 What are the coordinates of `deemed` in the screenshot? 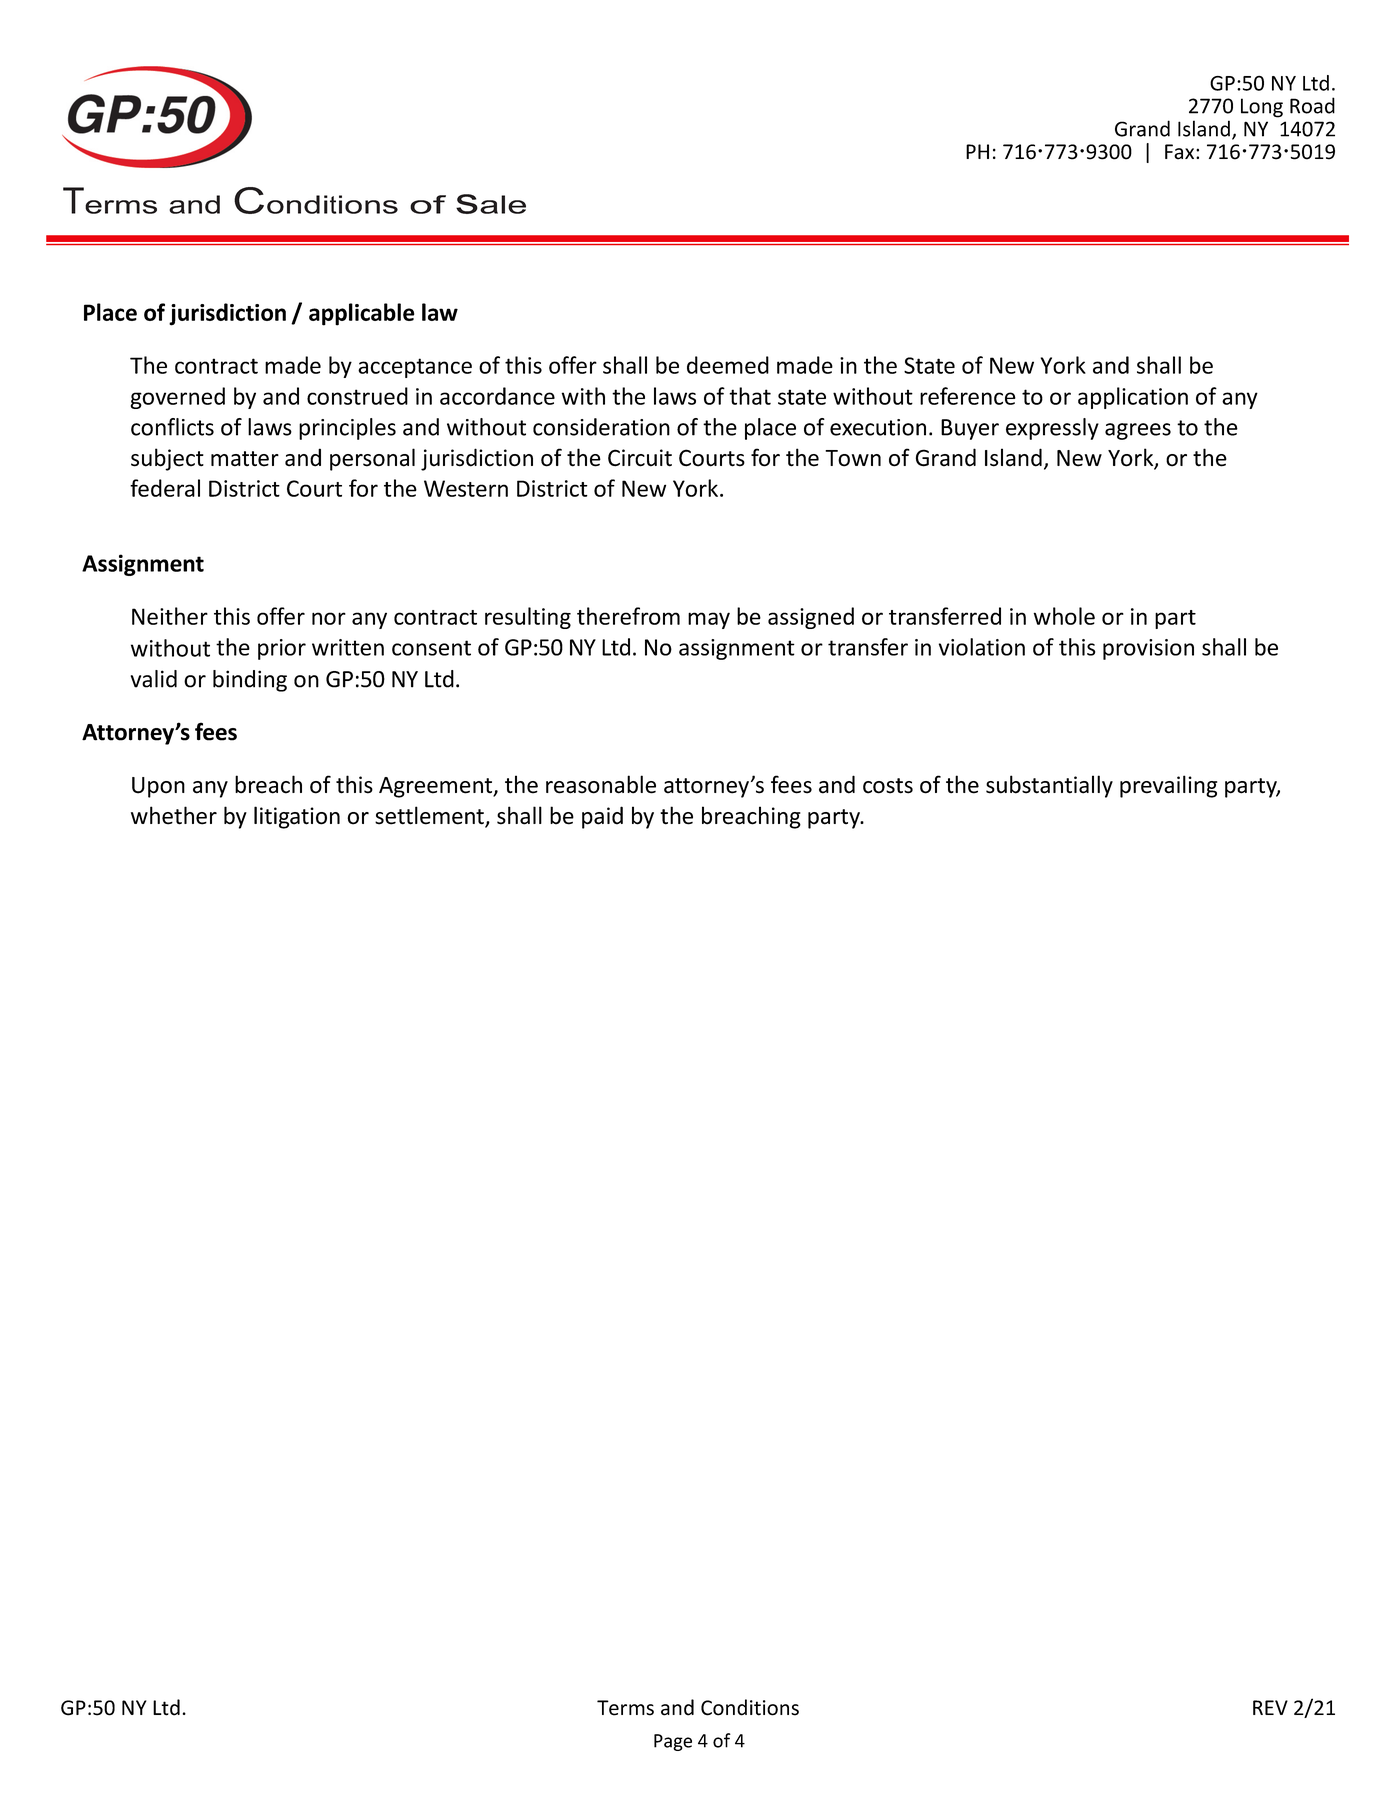 It's located at (728, 365).
